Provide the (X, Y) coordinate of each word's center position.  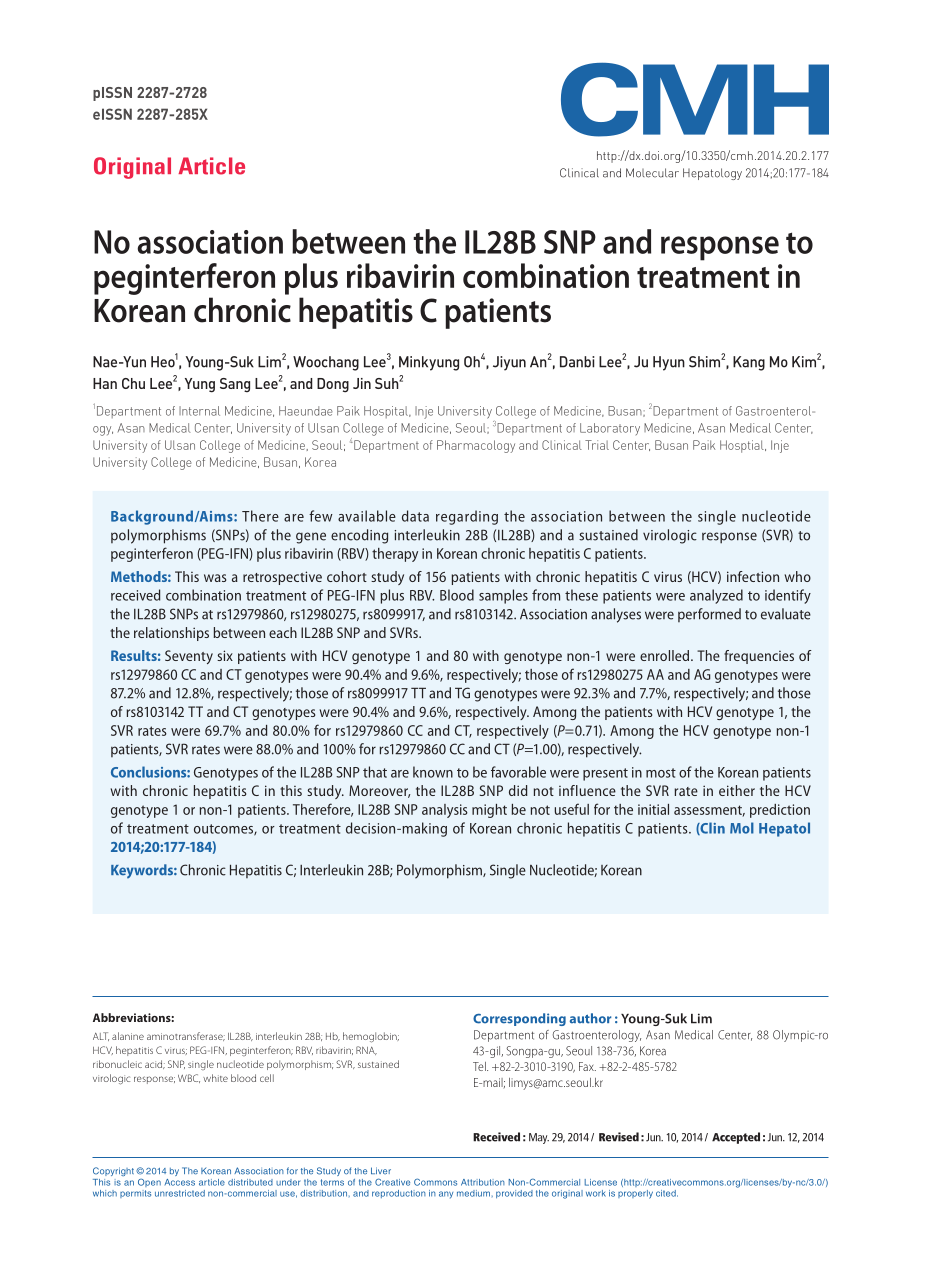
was (215, 578)
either (737, 790)
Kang (749, 363)
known (433, 772)
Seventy (189, 657)
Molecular (652, 173)
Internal (199, 411)
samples (503, 596)
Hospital (387, 412)
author (590, 1018)
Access (180, 1182)
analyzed (716, 596)
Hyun (669, 363)
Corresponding (519, 1019)
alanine (128, 1036)
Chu (133, 383)
